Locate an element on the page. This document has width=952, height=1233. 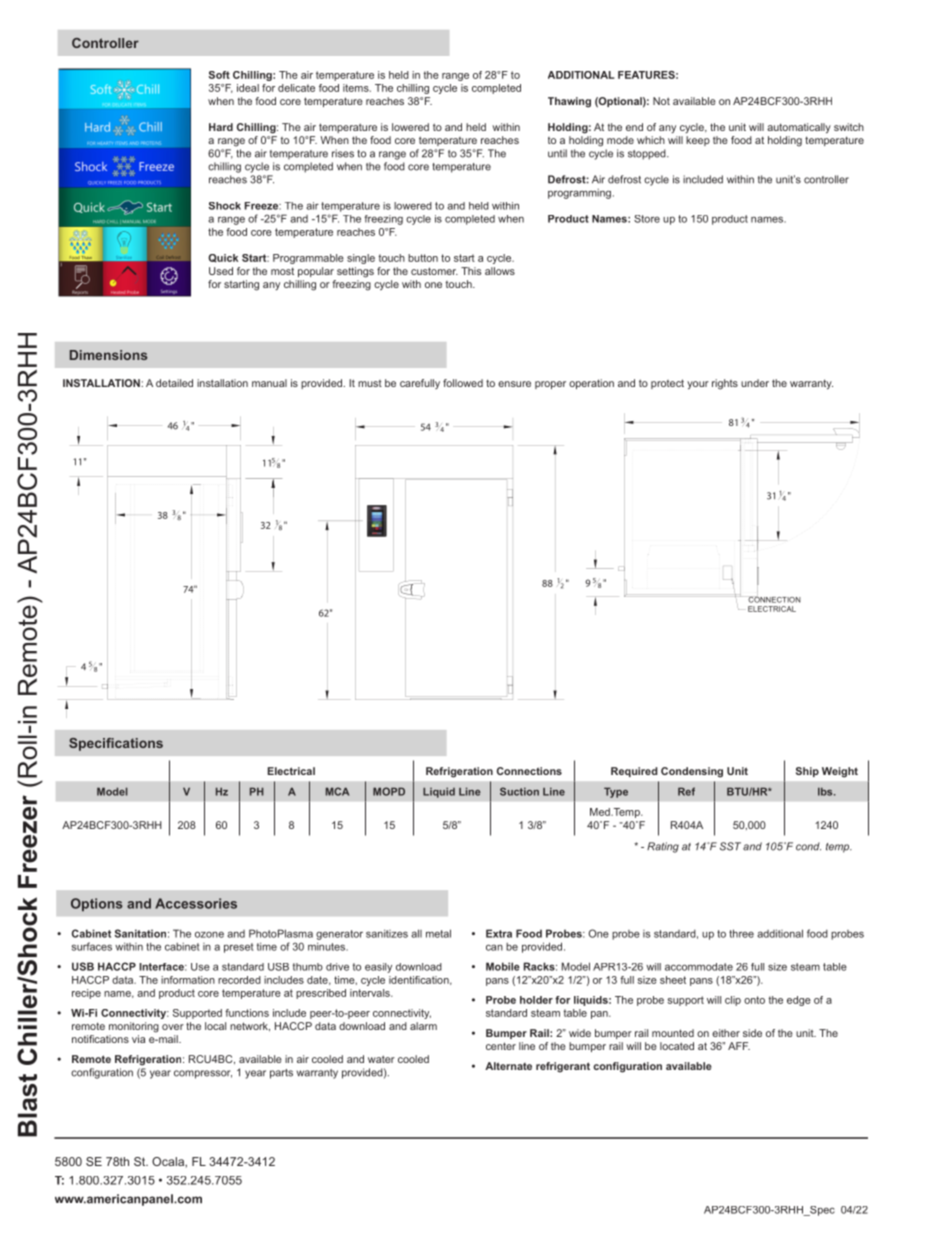
automatically is located at coordinates (799, 128).
